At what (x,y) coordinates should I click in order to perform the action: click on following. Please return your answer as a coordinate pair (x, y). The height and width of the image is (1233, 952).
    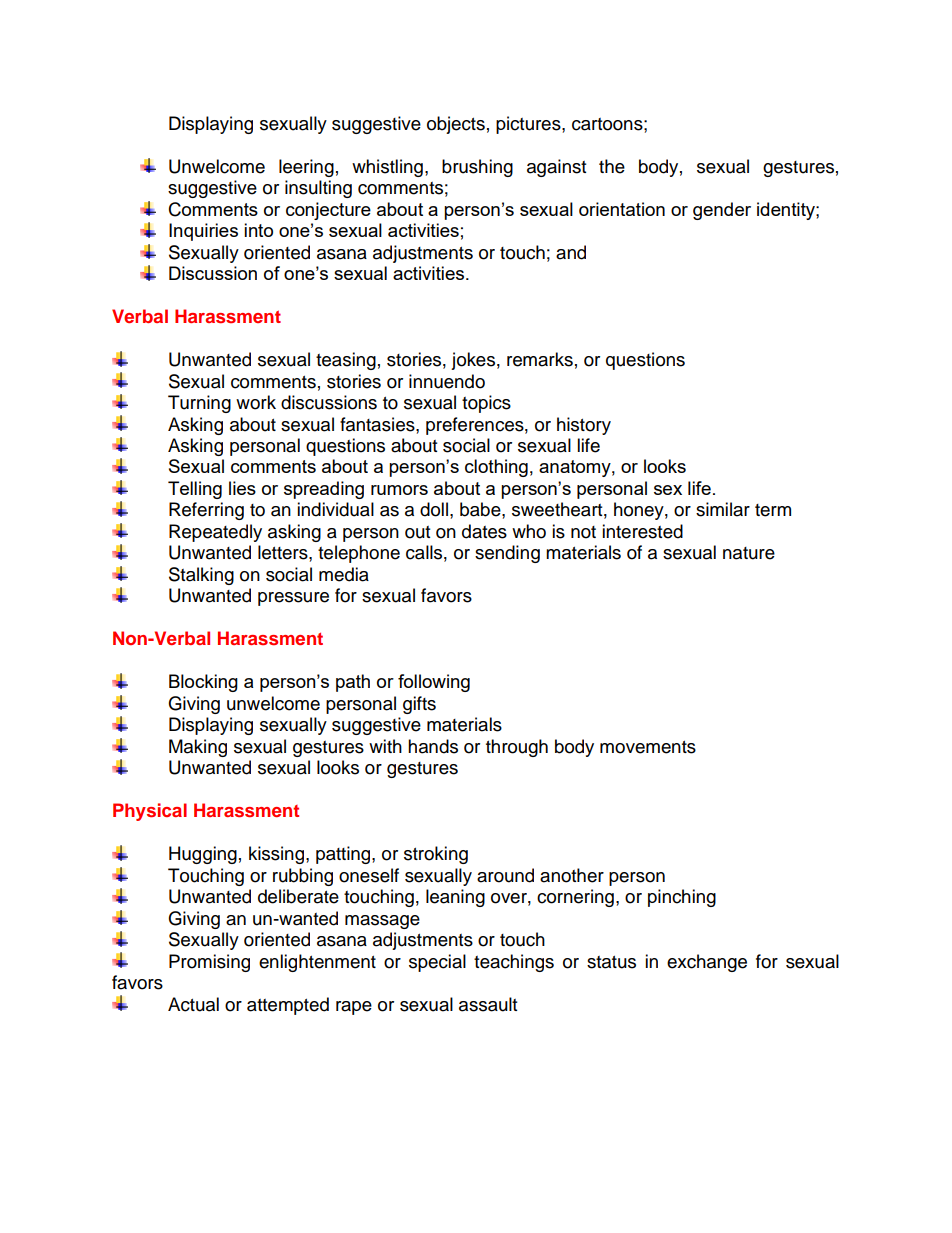
    Looking at the image, I should click on (434, 683).
